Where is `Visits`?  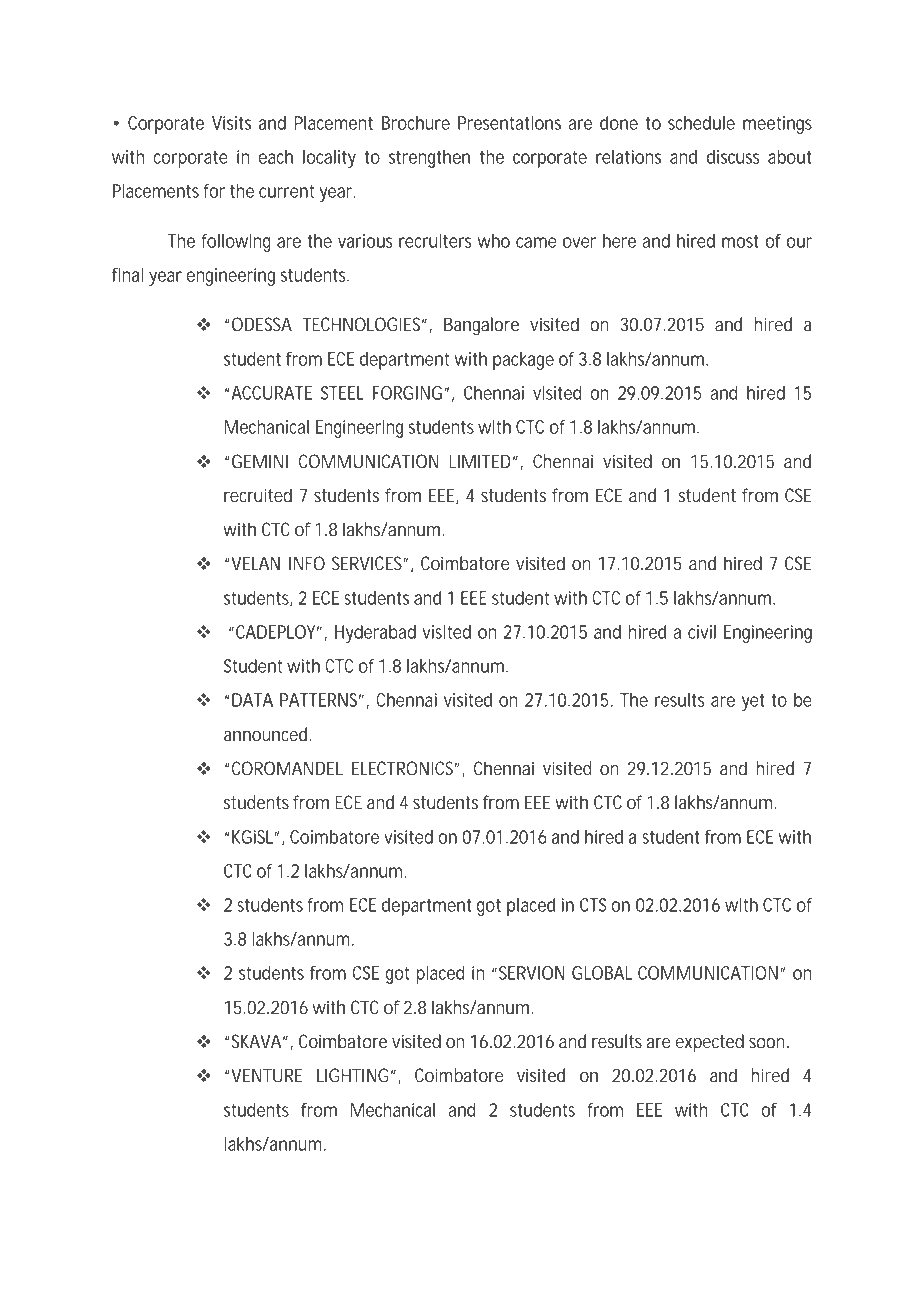
Visits is located at coordinates (231, 123).
